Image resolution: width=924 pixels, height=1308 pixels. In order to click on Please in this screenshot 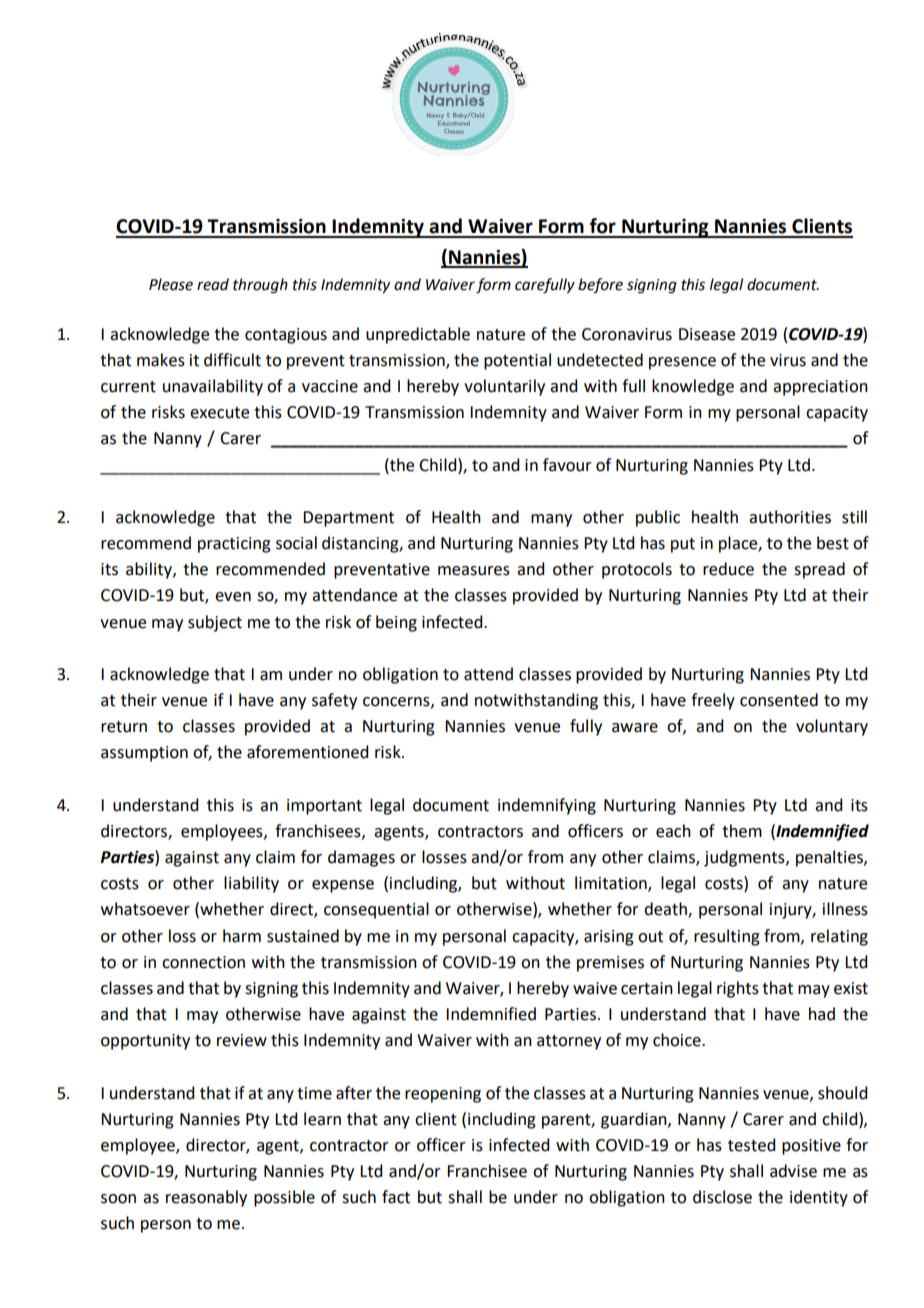, I will do `click(171, 284)`.
